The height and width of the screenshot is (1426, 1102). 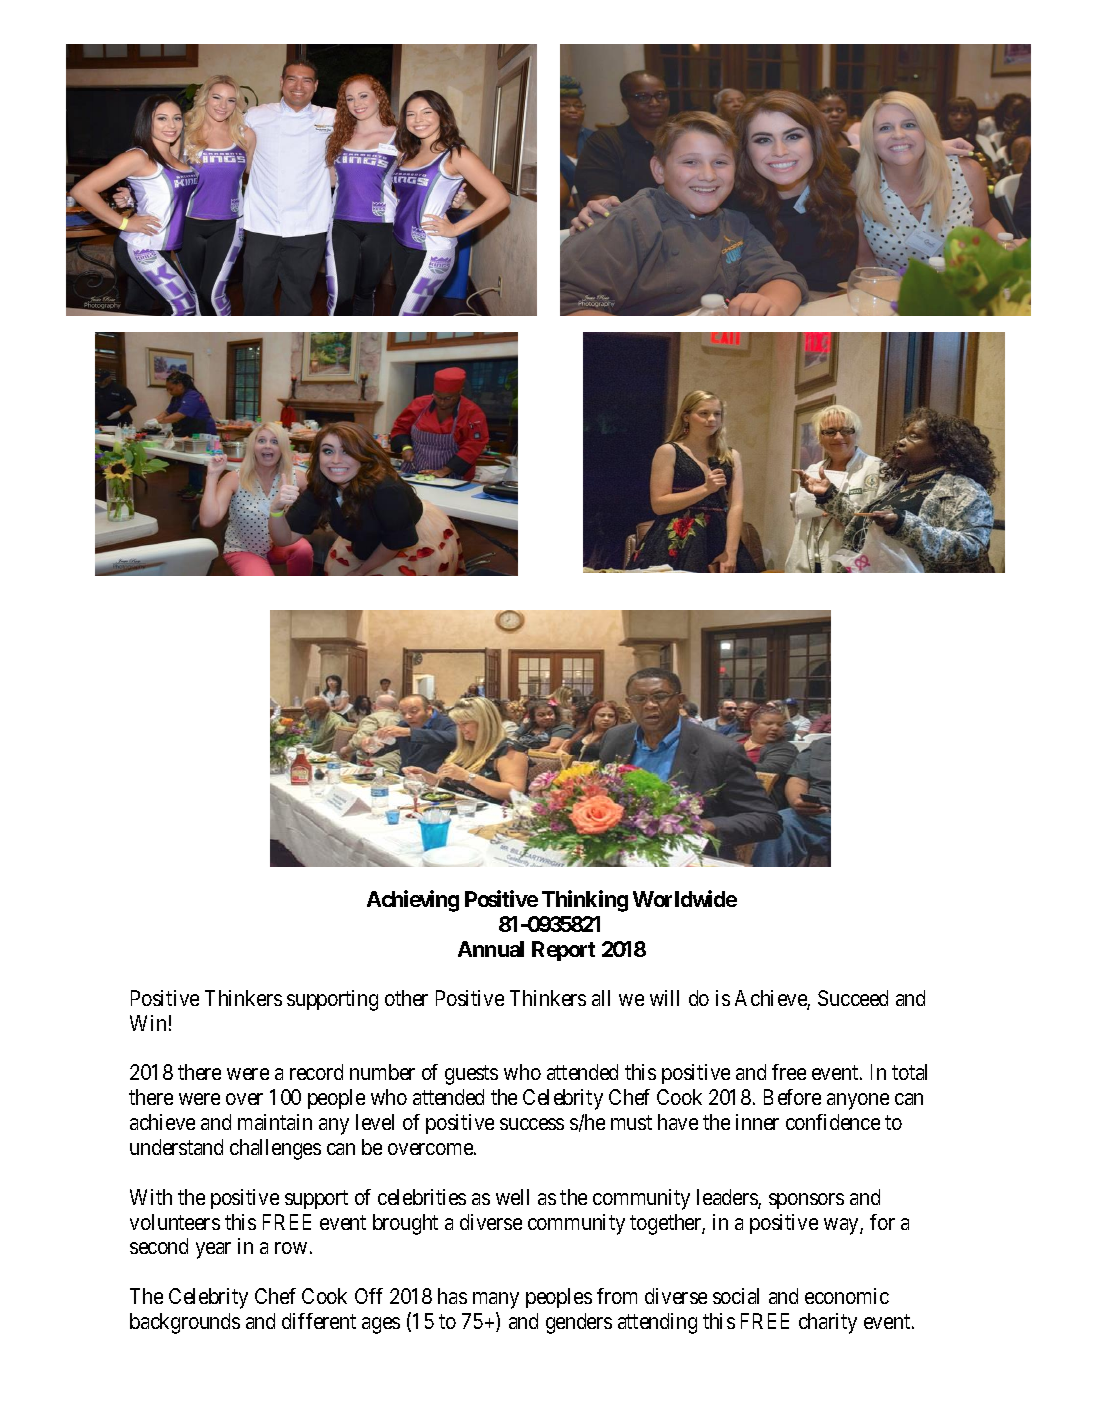 What do you see at coordinates (185, 1323) in the screenshot?
I see `backgrounds` at bounding box center [185, 1323].
